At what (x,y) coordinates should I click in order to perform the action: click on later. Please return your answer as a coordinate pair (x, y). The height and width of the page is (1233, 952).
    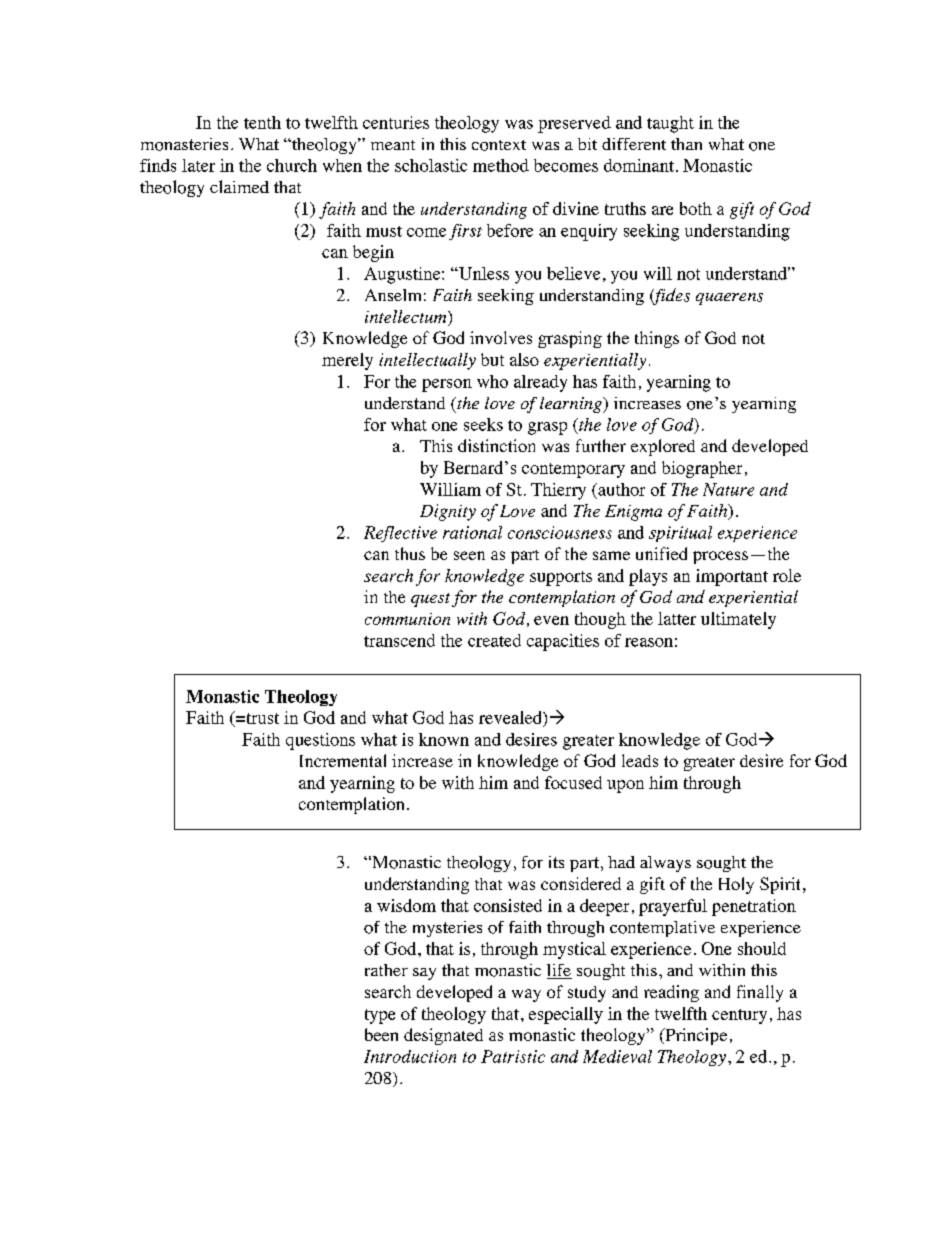
    Looking at the image, I should click on (198, 165).
